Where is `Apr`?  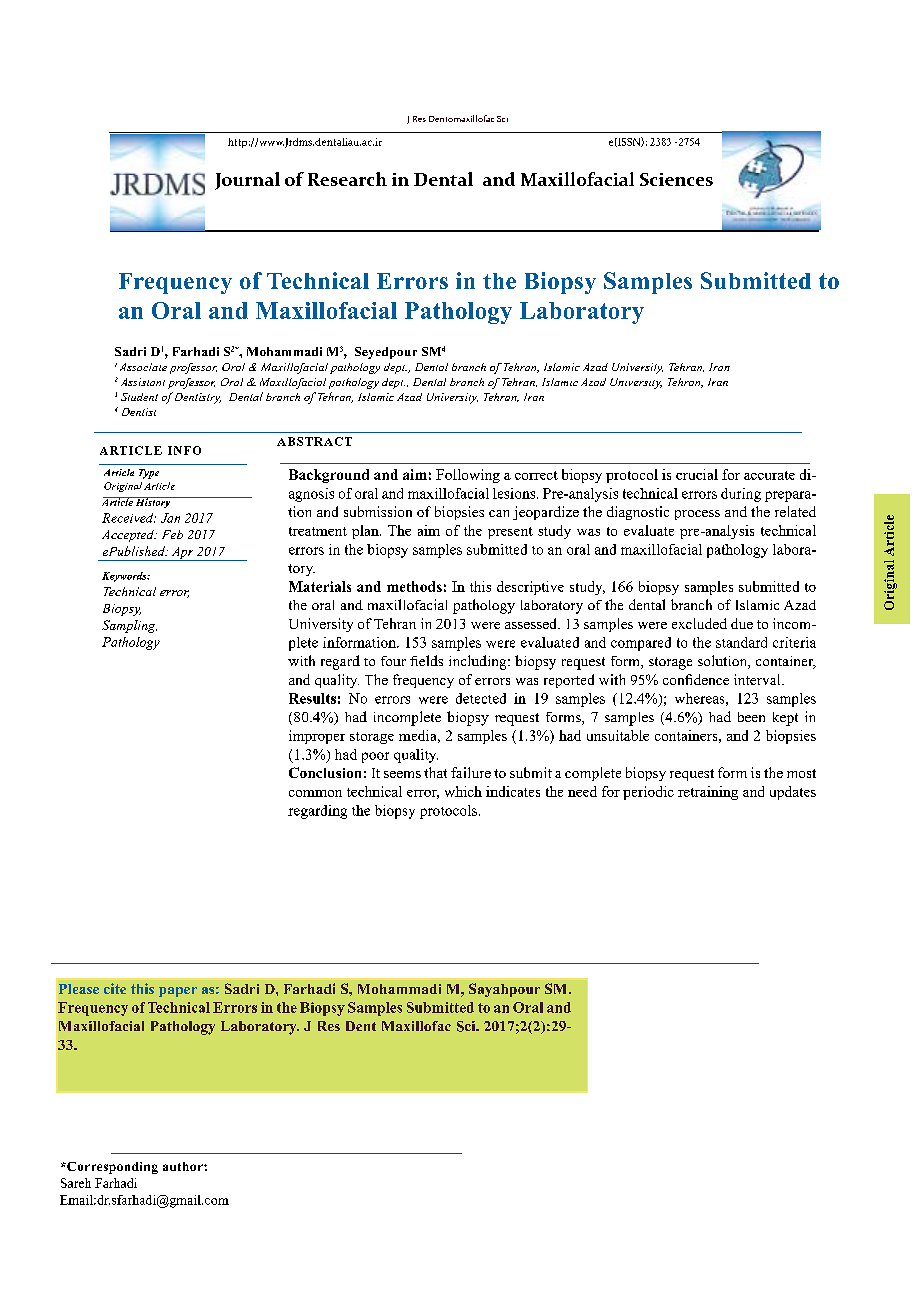
Apr is located at coordinates (182, 554).
